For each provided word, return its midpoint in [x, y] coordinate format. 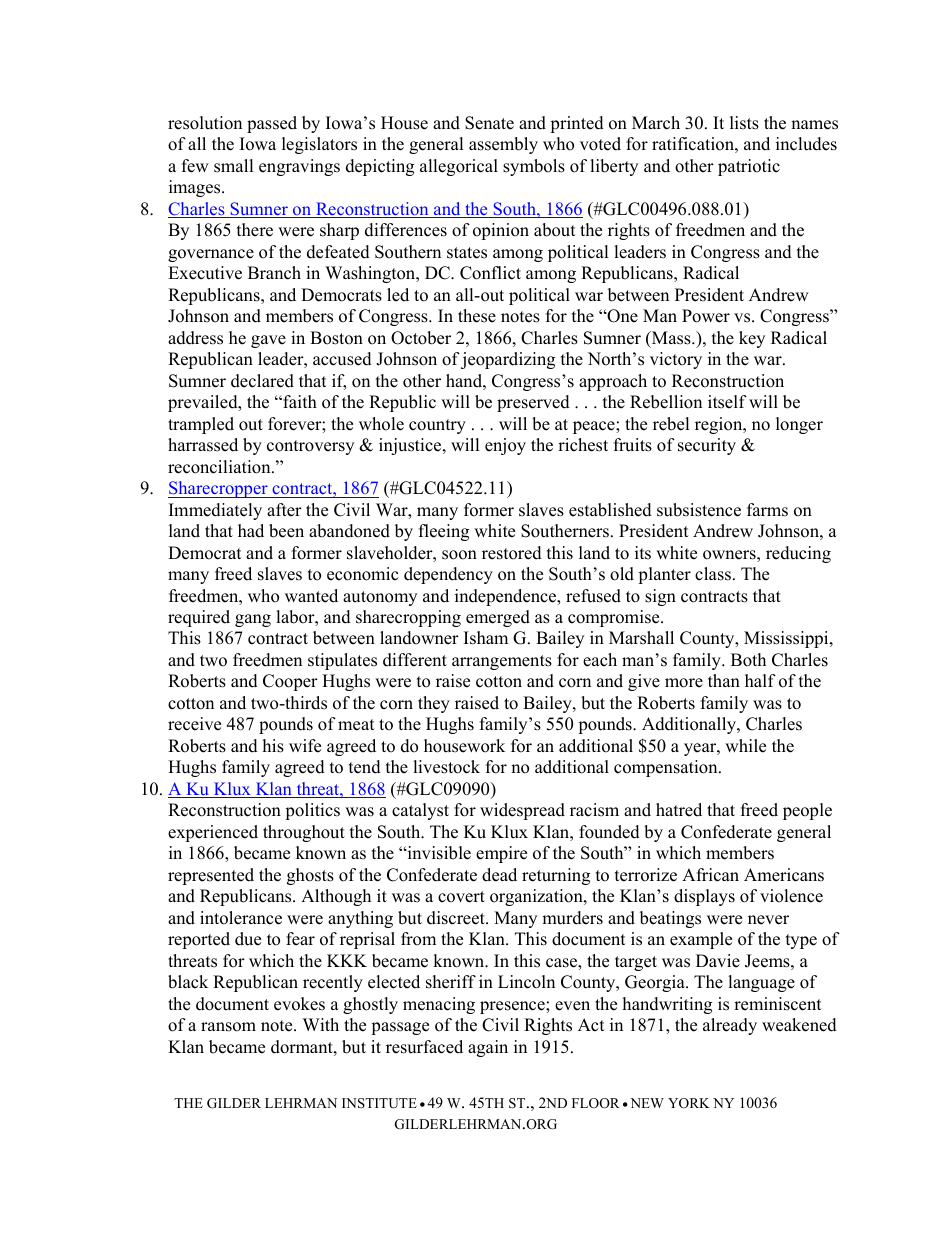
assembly [503, 145]
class [713, 574]
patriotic [749, 167]
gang [253, 620]
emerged [498, 618]
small [234, 166]
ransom [228, 1027]
